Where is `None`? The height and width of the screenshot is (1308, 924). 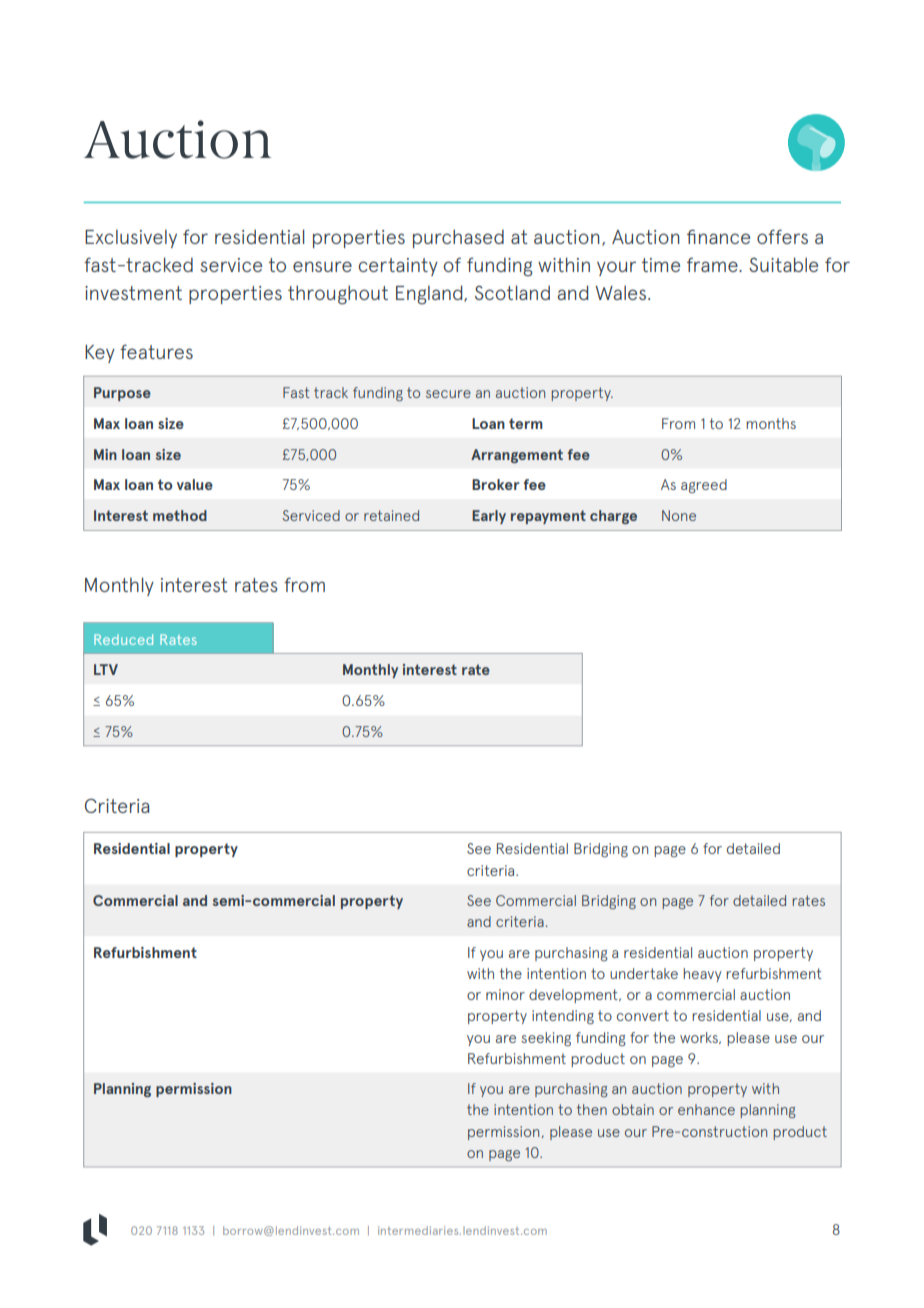
None is located at coordinates (679, 515).
